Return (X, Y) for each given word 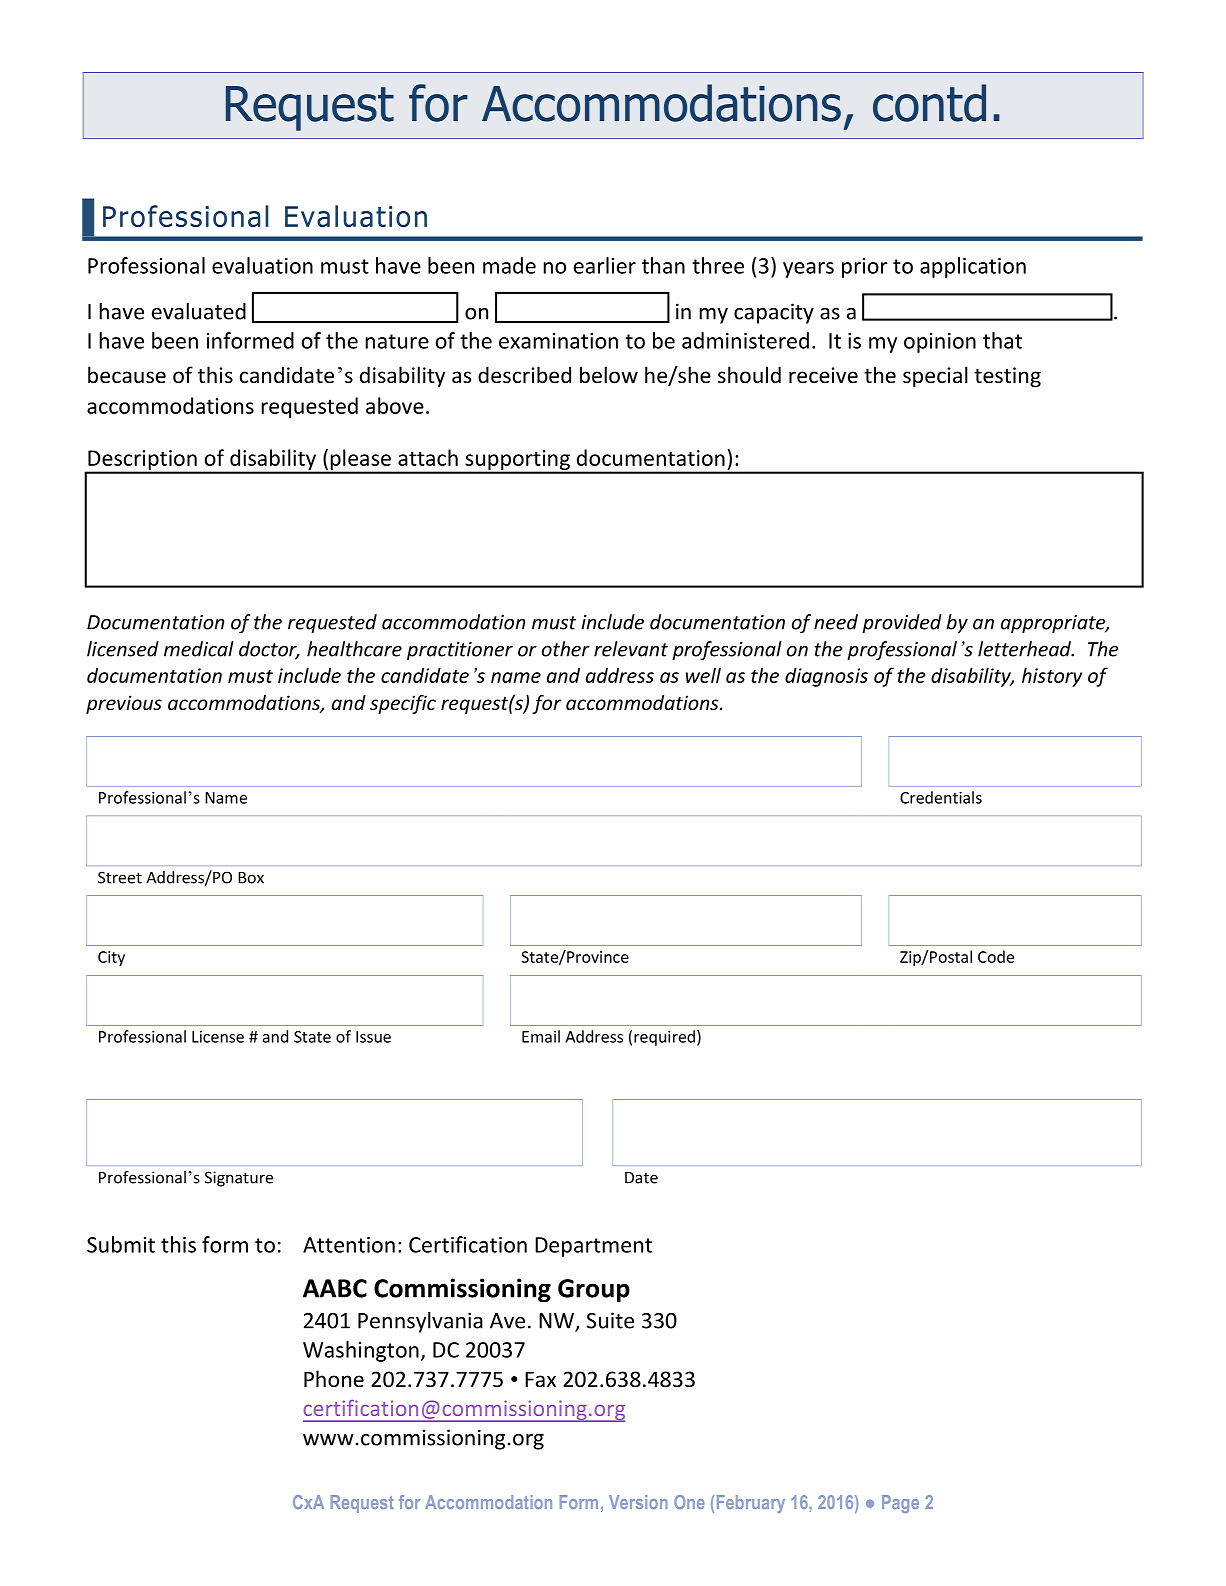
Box (251, 878)
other (566, 649)
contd (929, 103)
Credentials (941, 797)
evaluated (199, 311)
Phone (334, 1379)
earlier (605, 265)
